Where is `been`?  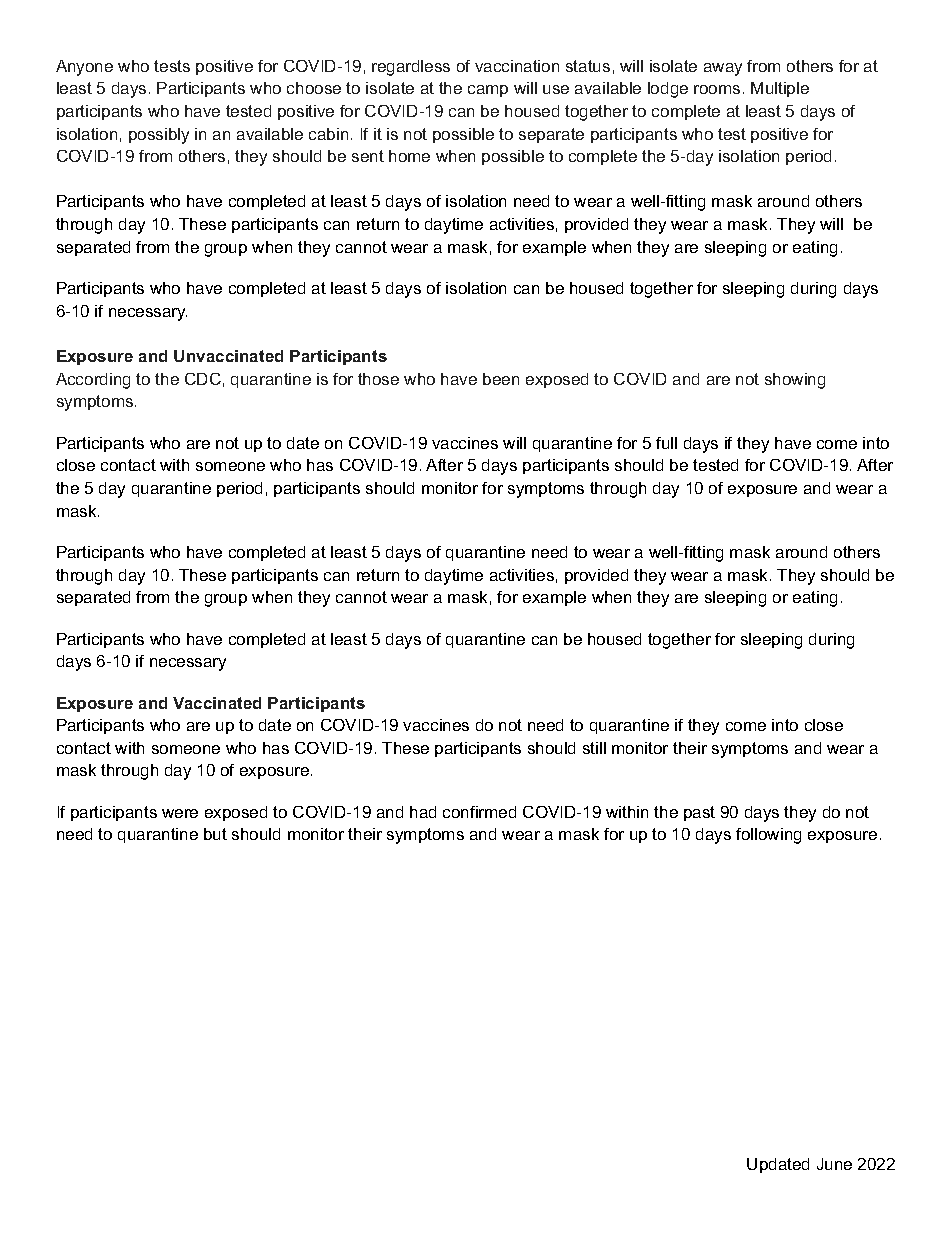
been is located at coordinates (501, 379).
